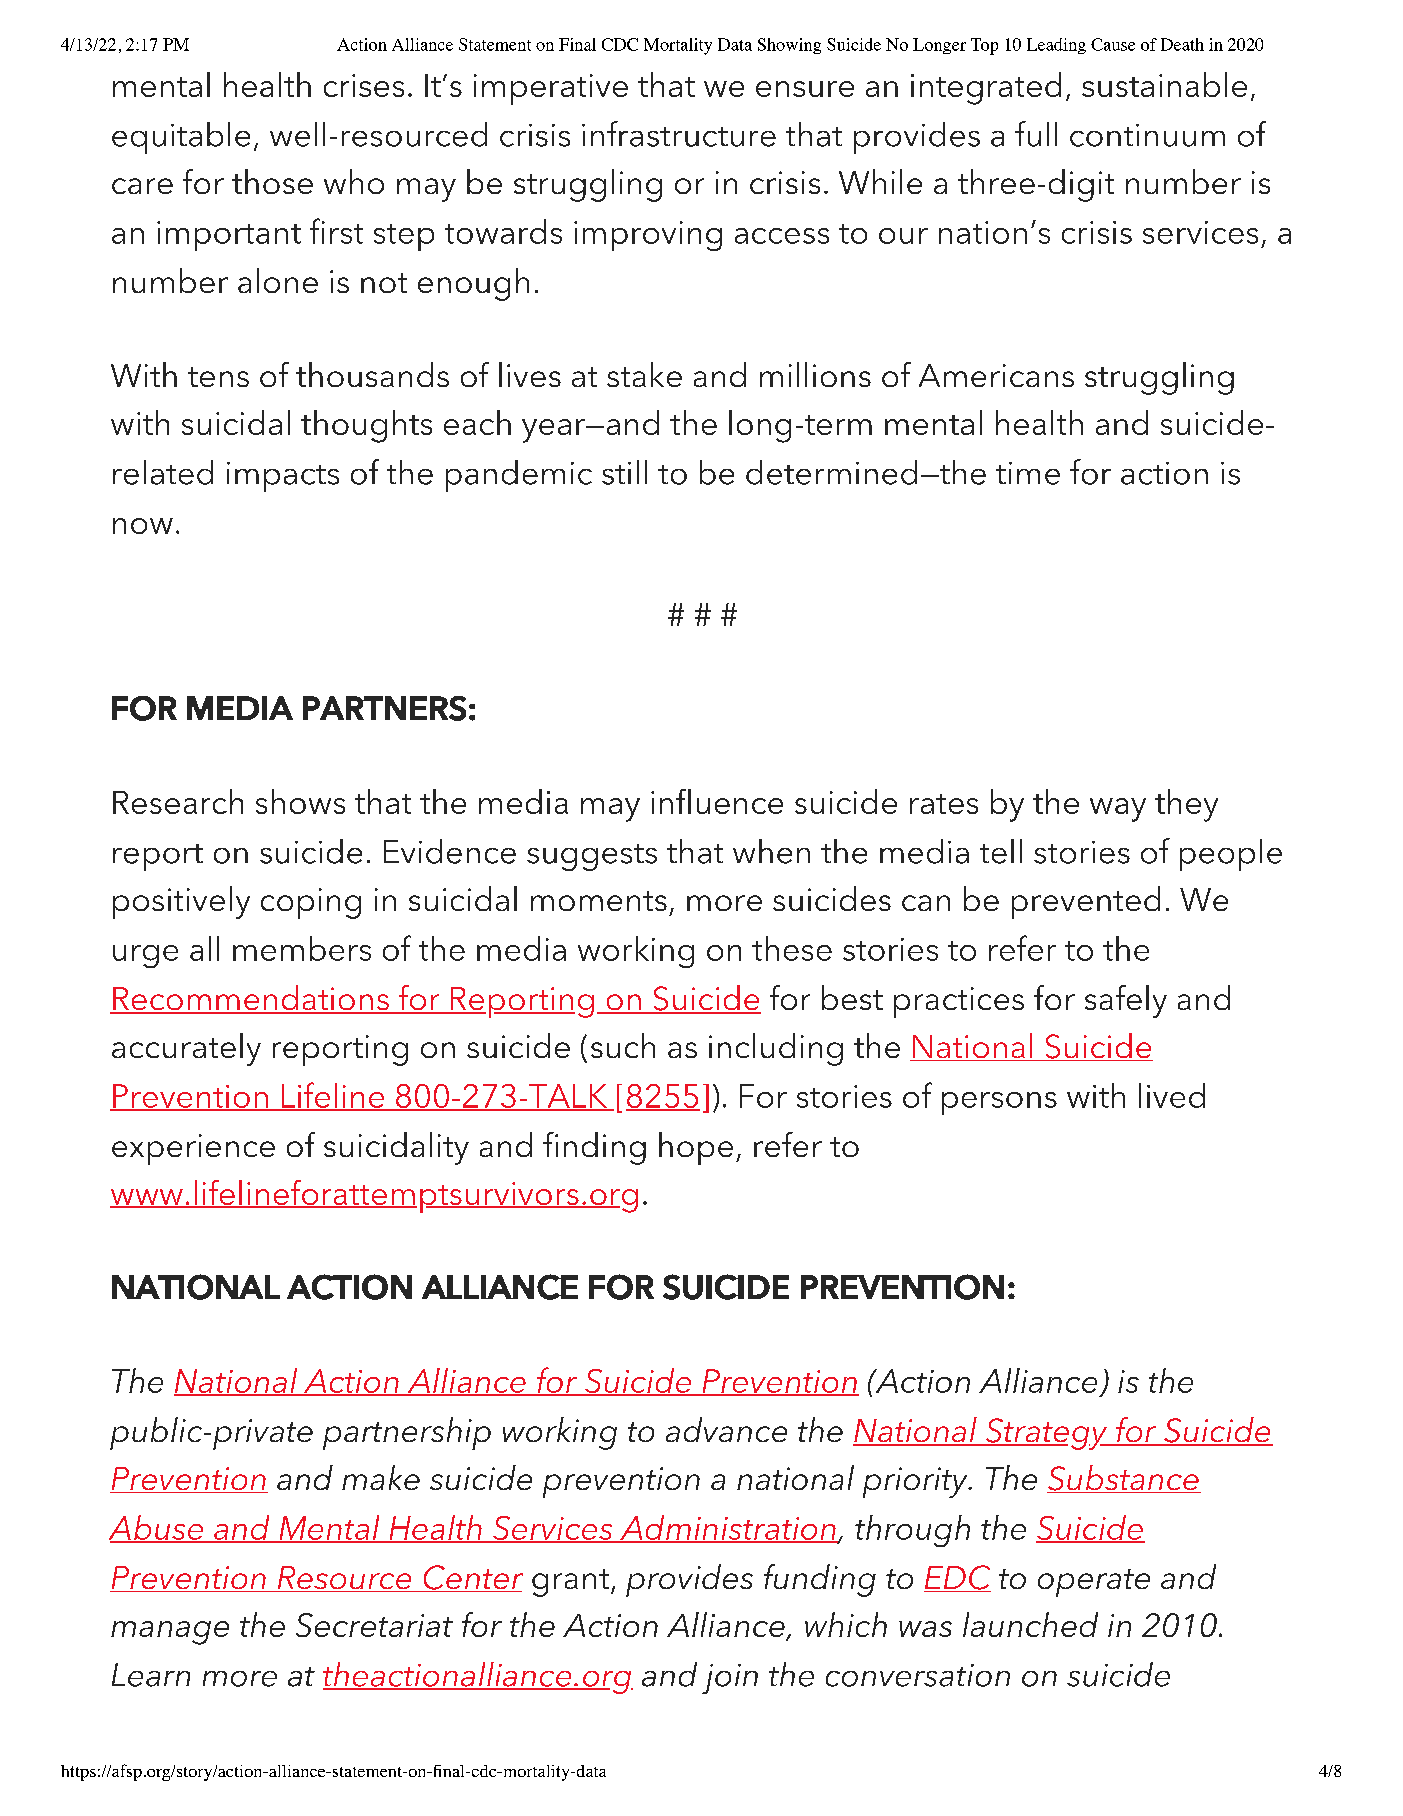 Image resolution: width=1403 pixels, height=1816 pixels. I want to click on join, so click(730, 1679).
